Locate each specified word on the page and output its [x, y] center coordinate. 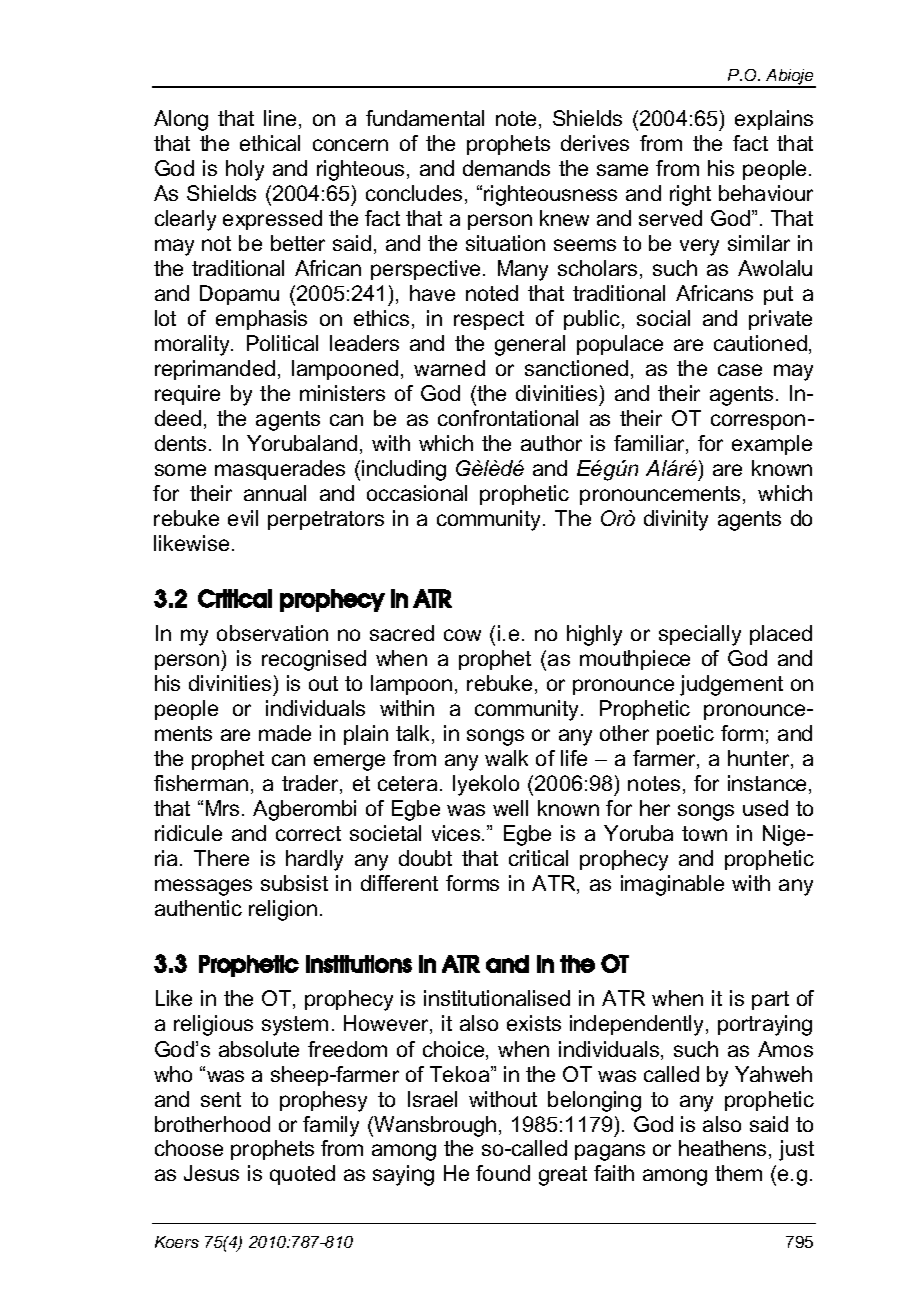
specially [700, 635]
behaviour [766, 193]
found [503, 1173]
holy [245, 170]
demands [506, 168]
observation [272, 633]
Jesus [211, 1173]
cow [462, 635]
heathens [722, 1148]
